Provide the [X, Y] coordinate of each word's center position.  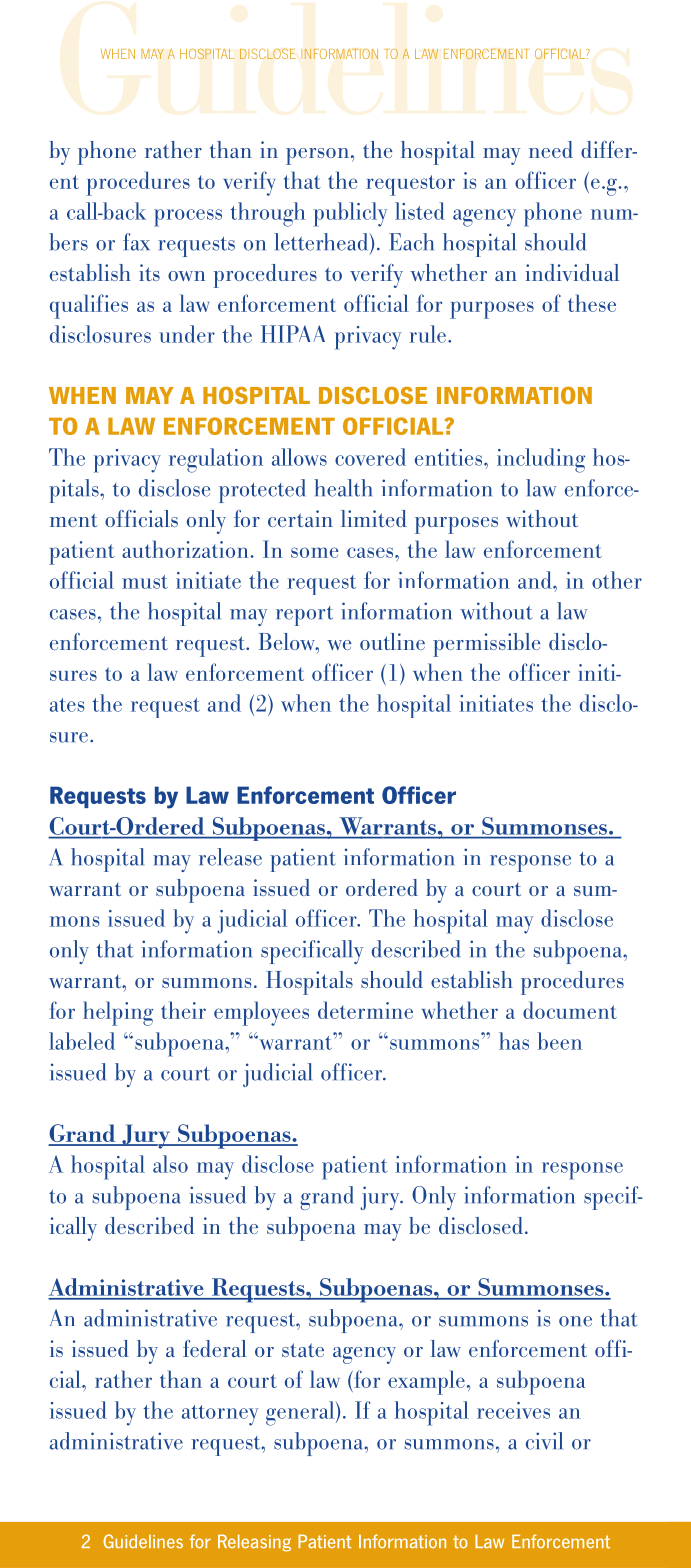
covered [370, 457]
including [541, 460]
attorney [220, 1415]
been [560, 1041]
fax [136, 242]
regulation [216, 460]
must [145, 582]
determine [365, 1010]
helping [118, 1013]
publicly [350, 214]
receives [513, 1410]
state [303, 1350]
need [551, 149]
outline [392, 641]
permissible [486, 645]
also [170, 1164]
